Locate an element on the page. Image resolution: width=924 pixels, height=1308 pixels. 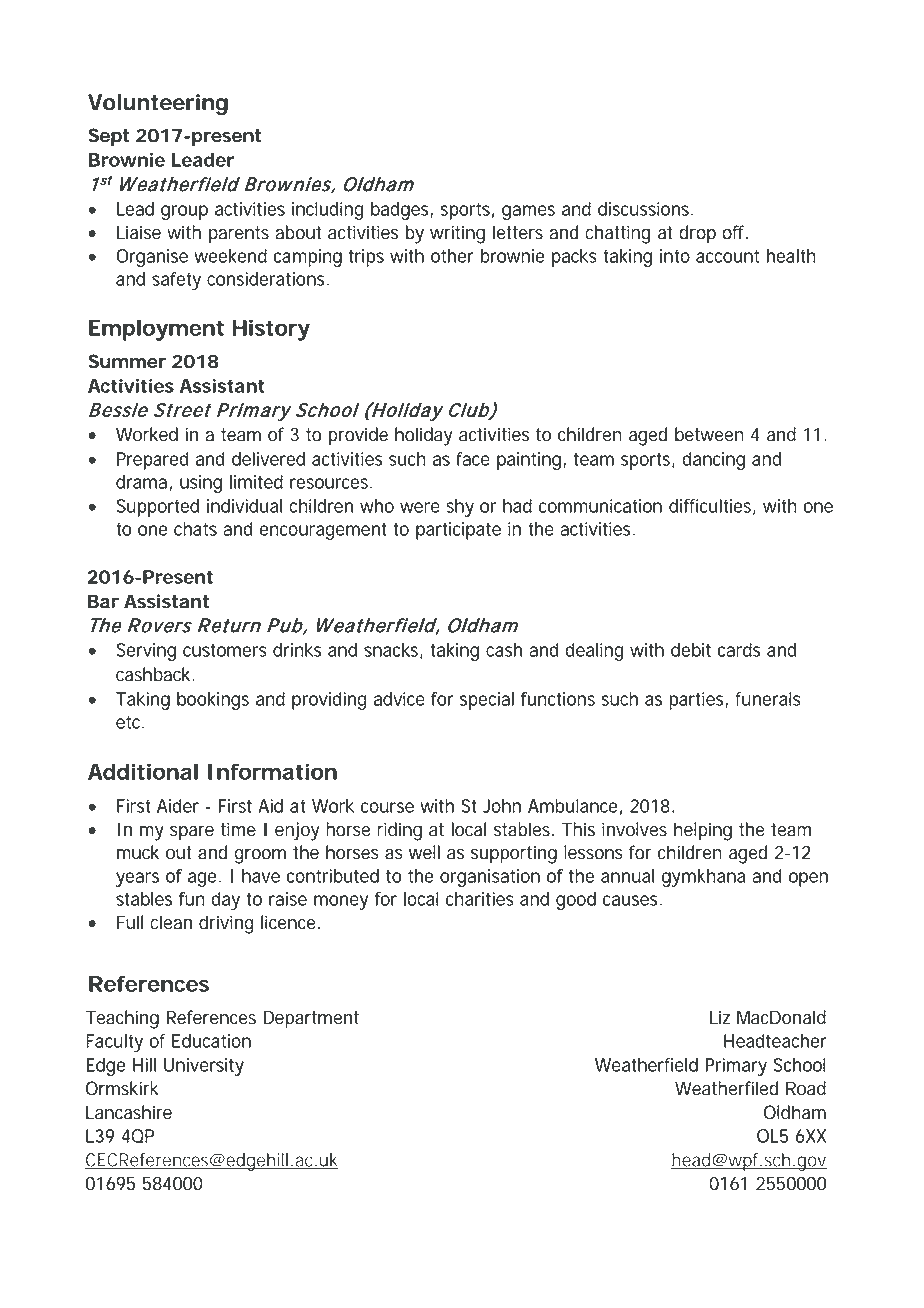
snacks is located at coordinates (392, 651).
